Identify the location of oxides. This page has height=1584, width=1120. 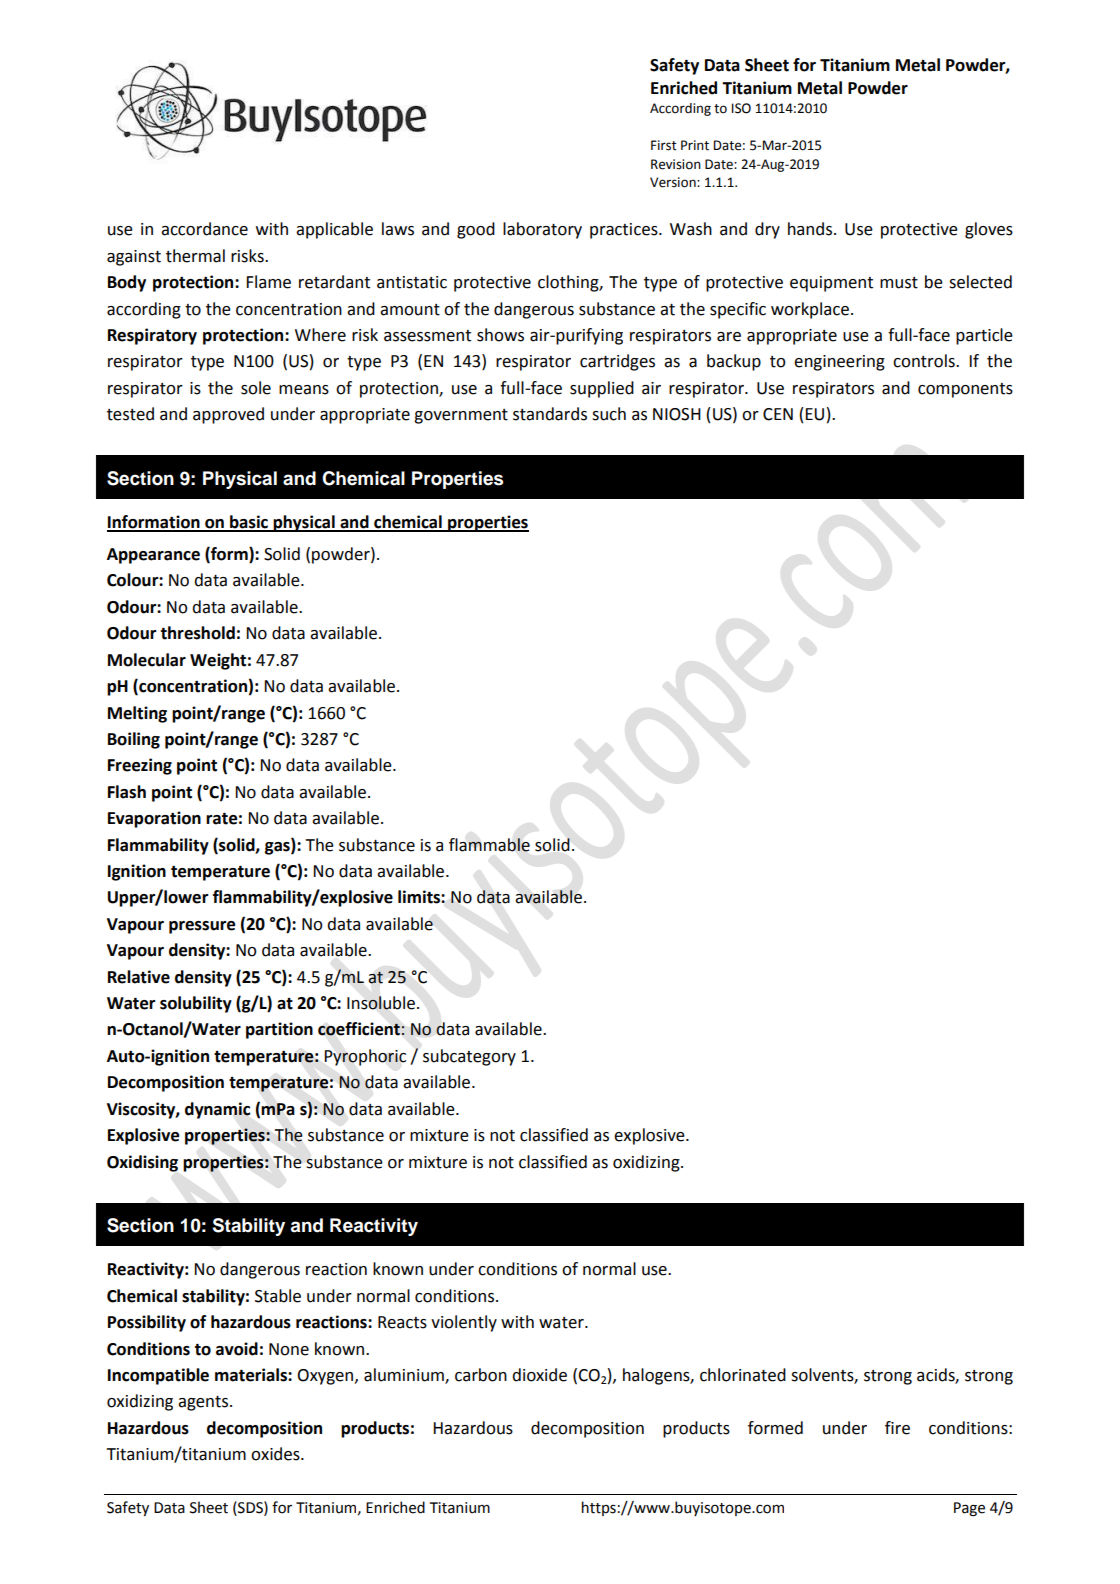
(276, 1454).
